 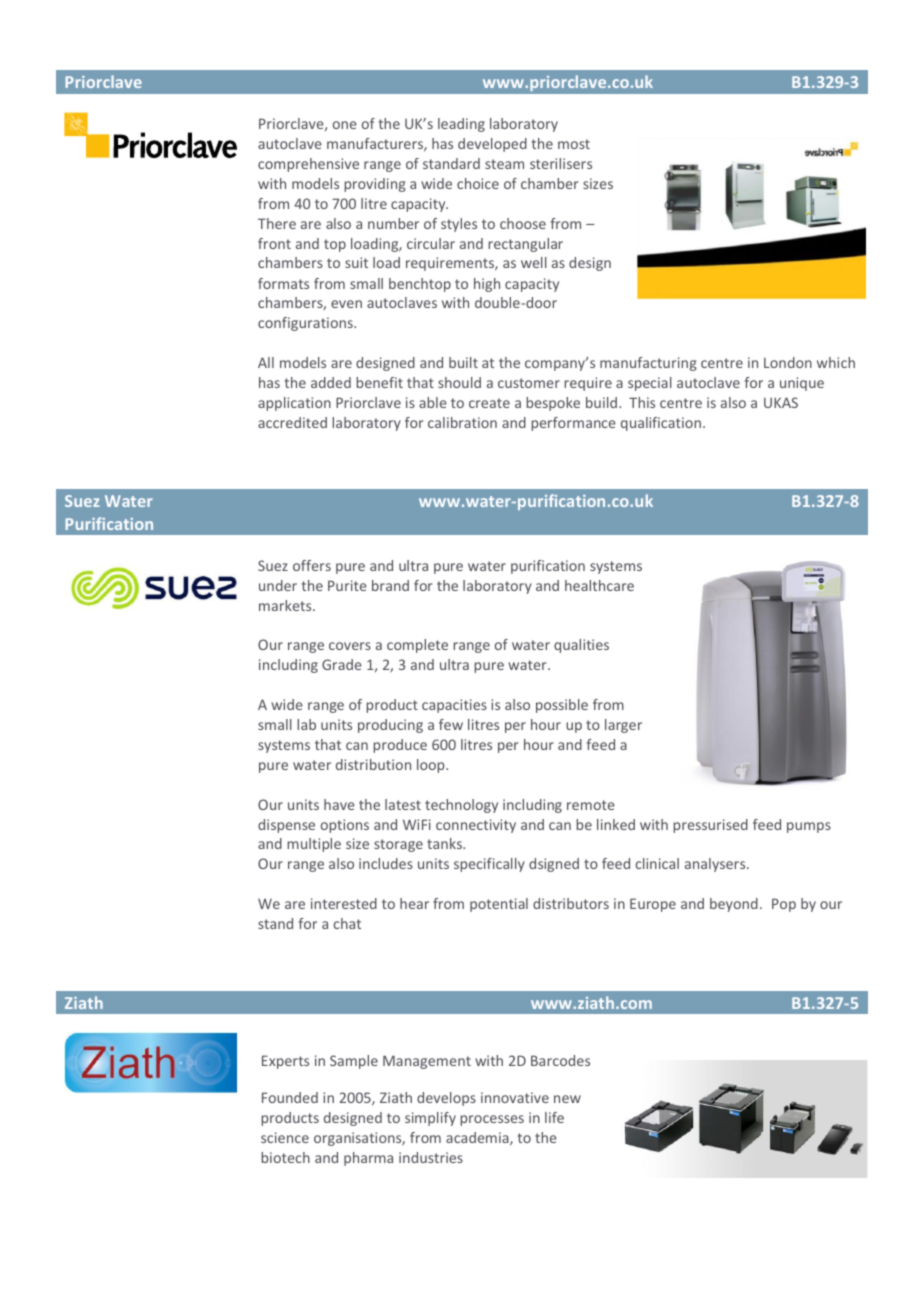 I want to click on most, so click(x=574, y=144).
